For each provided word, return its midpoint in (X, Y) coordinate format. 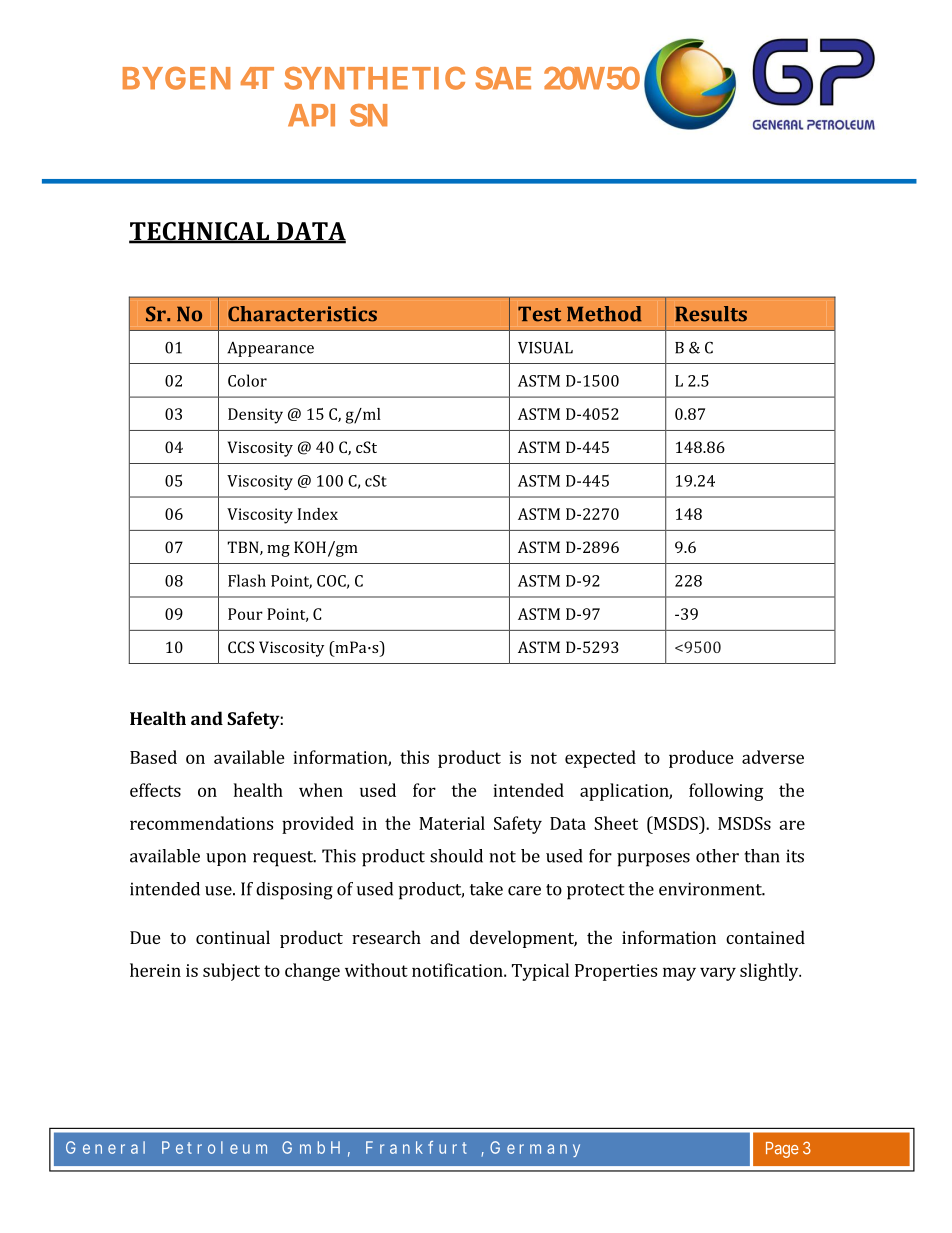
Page (782, 1150)
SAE (503, 78)
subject (231, 972)
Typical (540, 972)
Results (711, 314)
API (311, 115)
